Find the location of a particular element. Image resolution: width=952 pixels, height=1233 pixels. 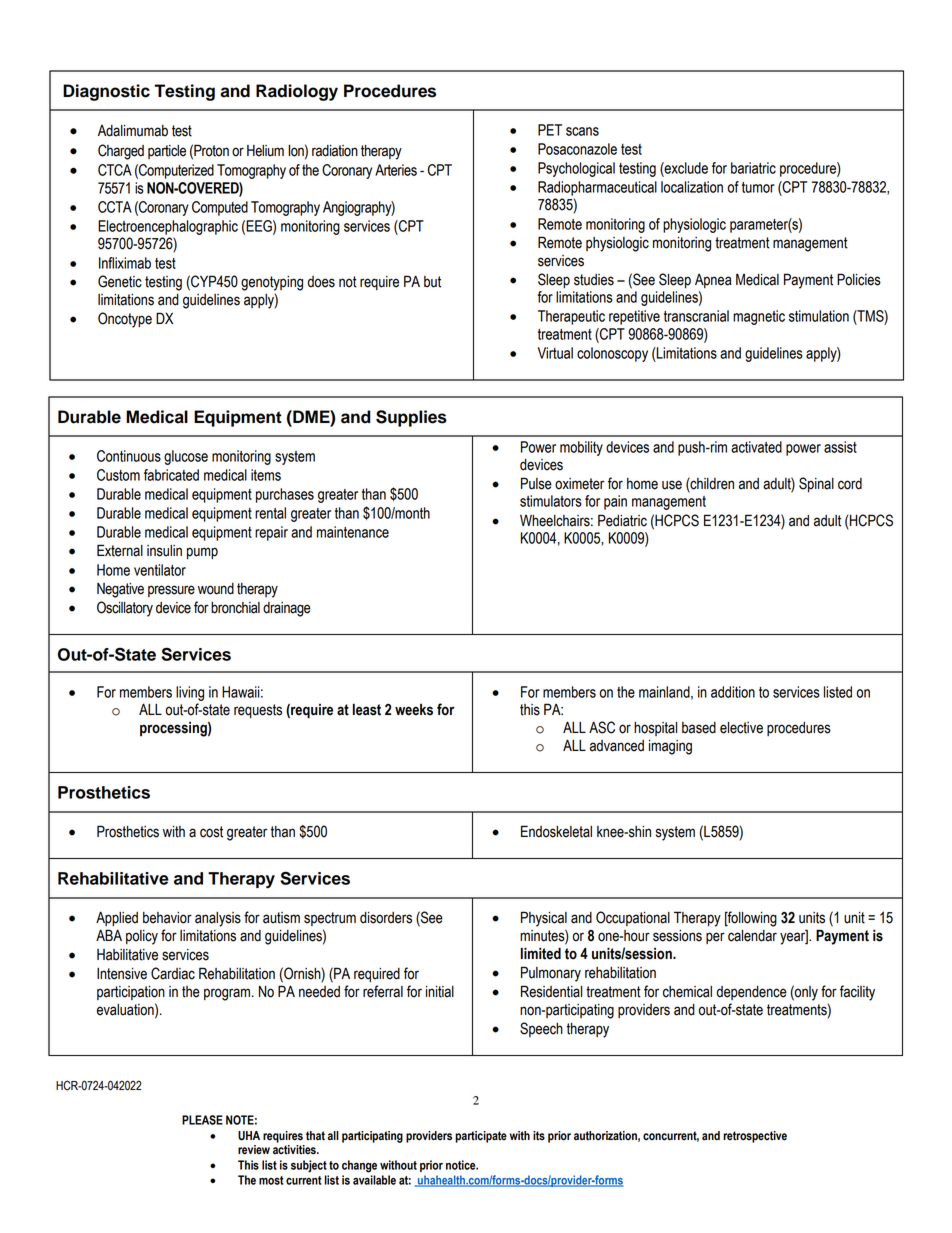

activated is located at coordinates (756, 447).
